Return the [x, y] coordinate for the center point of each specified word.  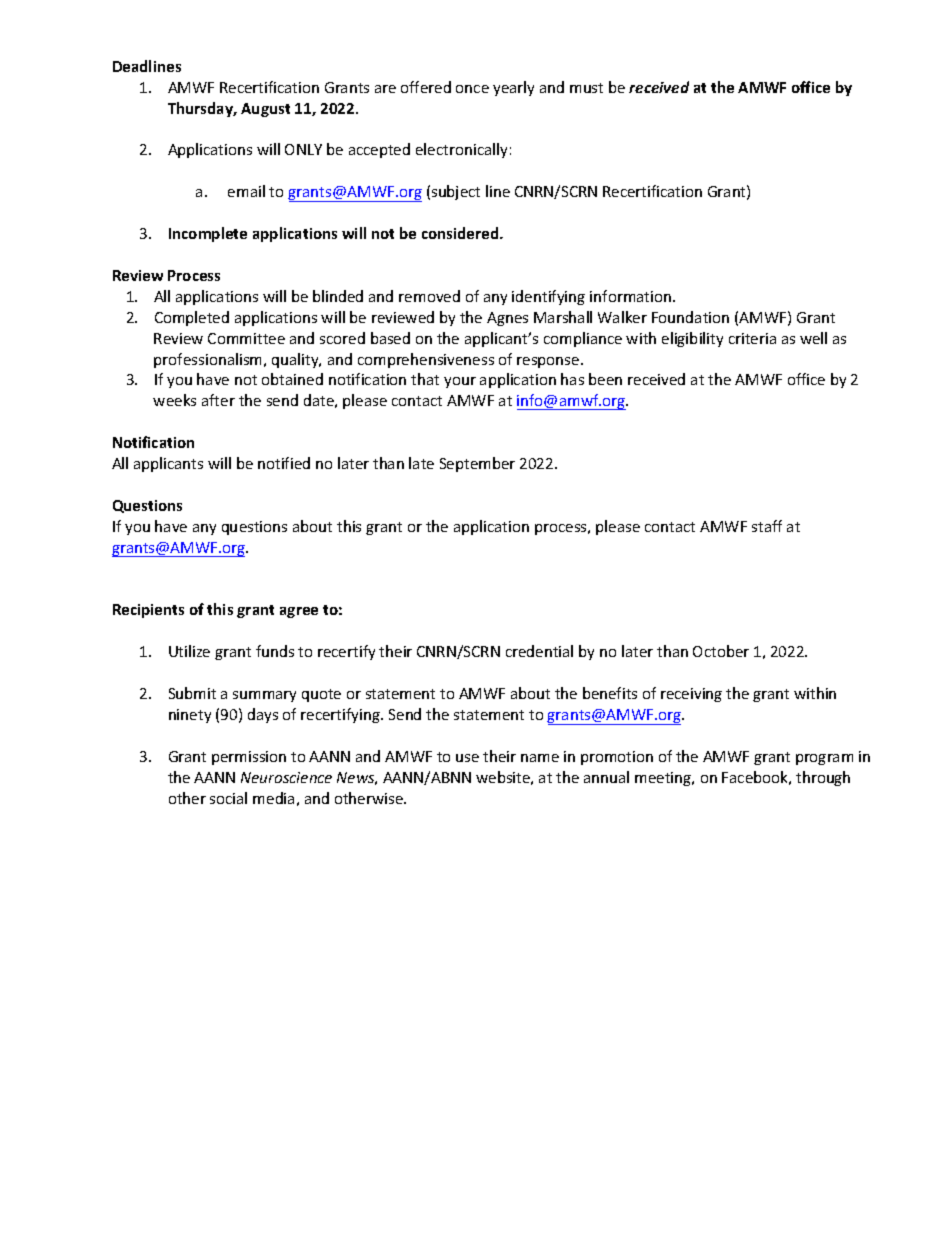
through [823, 778]
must [586, 88]
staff [767, 526]
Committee [246, 338]
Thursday [202, 109]
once [472, 89]
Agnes [507, 319]
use [467, 758]
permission [249, 758]
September [477, 464]
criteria [752, 338]
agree [299, 612]
